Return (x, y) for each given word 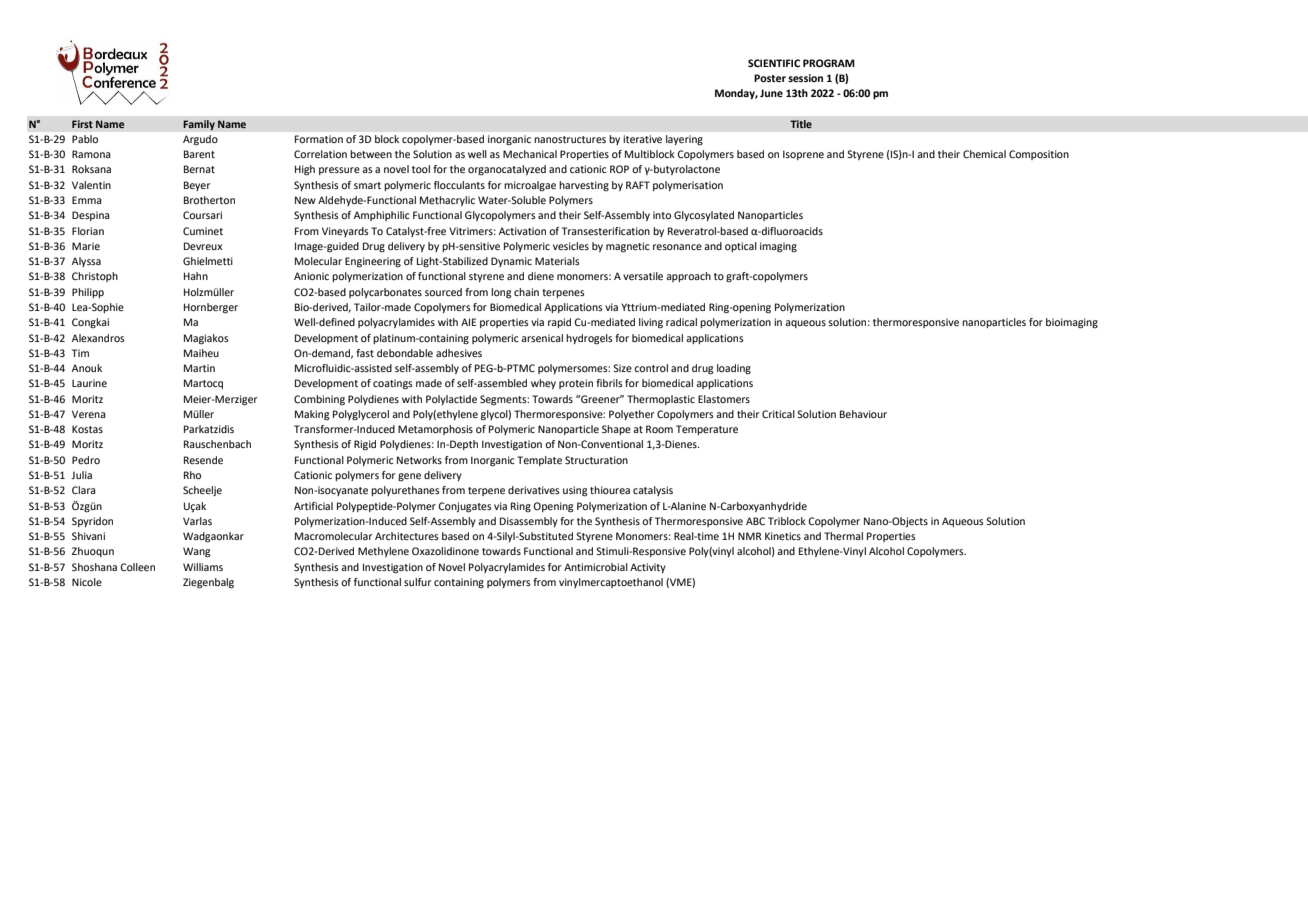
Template (539, 461)
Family (199, 125)
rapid (559, 323)
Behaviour (863, 414)
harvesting (584, 186)
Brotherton (209, 200)
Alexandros (98, 338)
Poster (770, 78)
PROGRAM (829, 63)
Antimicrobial (596, 567)
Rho (192, 475)
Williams (203, 567)
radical (681, 322)
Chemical (984, 154)
